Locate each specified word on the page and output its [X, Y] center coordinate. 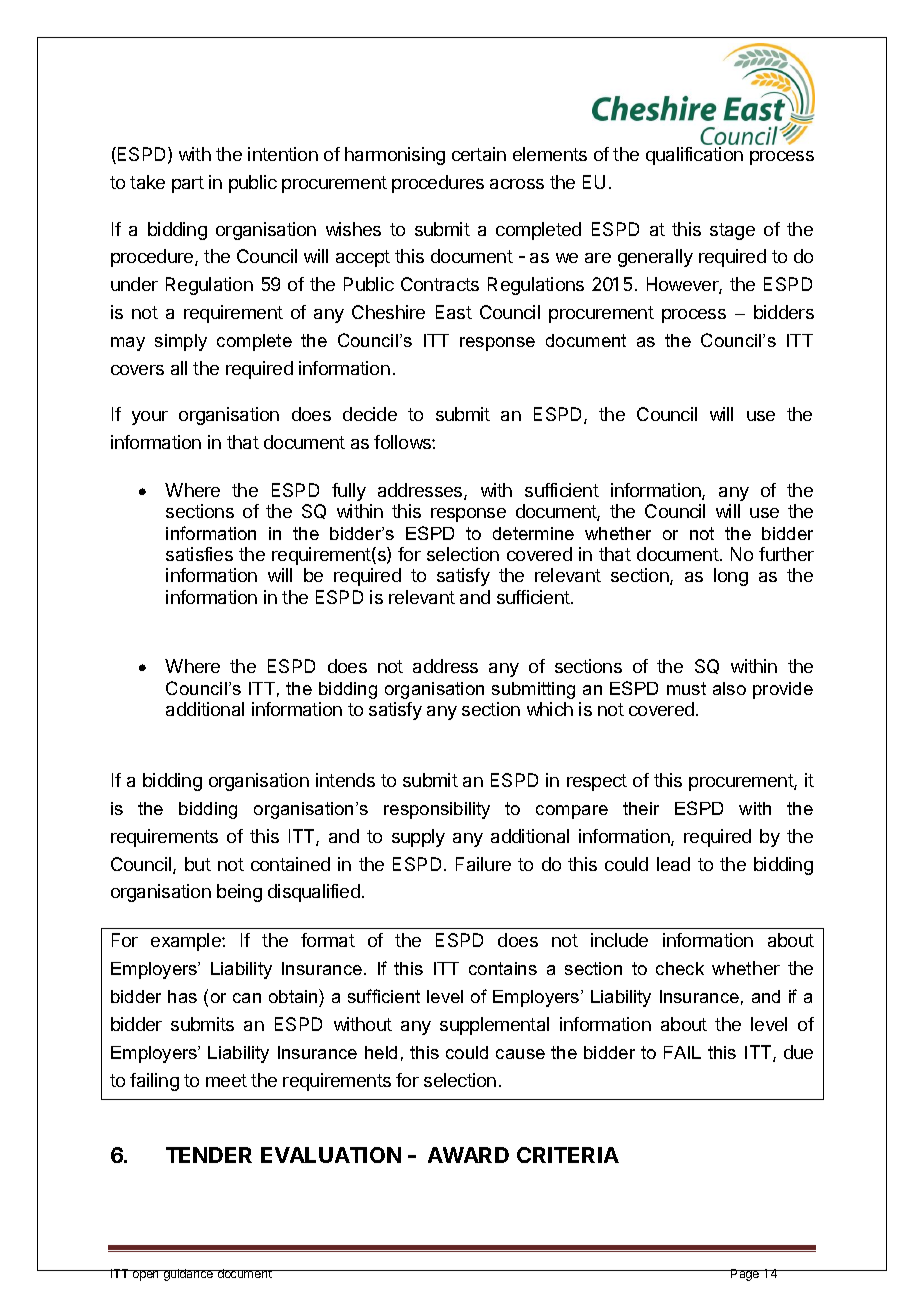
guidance [188, 1275]
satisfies [199, 554]
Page [745, 1275]
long [731, 577]
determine [533, 533]
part [188, 184]
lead [673, 864]
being [239, 893]
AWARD [468, 1155]
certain [479, 154]
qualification [694, 156]
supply [418, 838]
